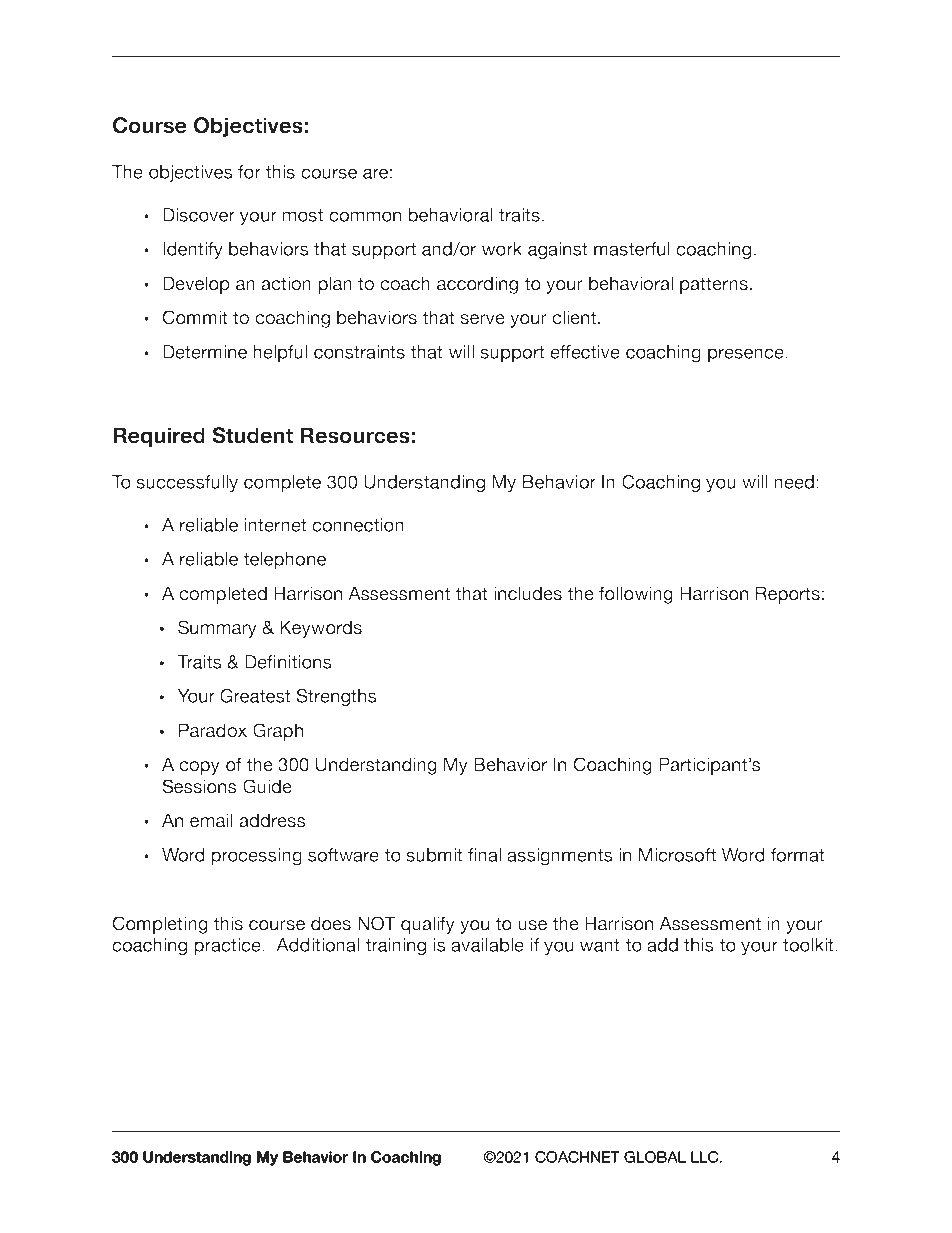 This screenshot has height=1233, width=952. Describe the element at coordinates (193, 251) in the screenshot. I see `Identify` at that location.
